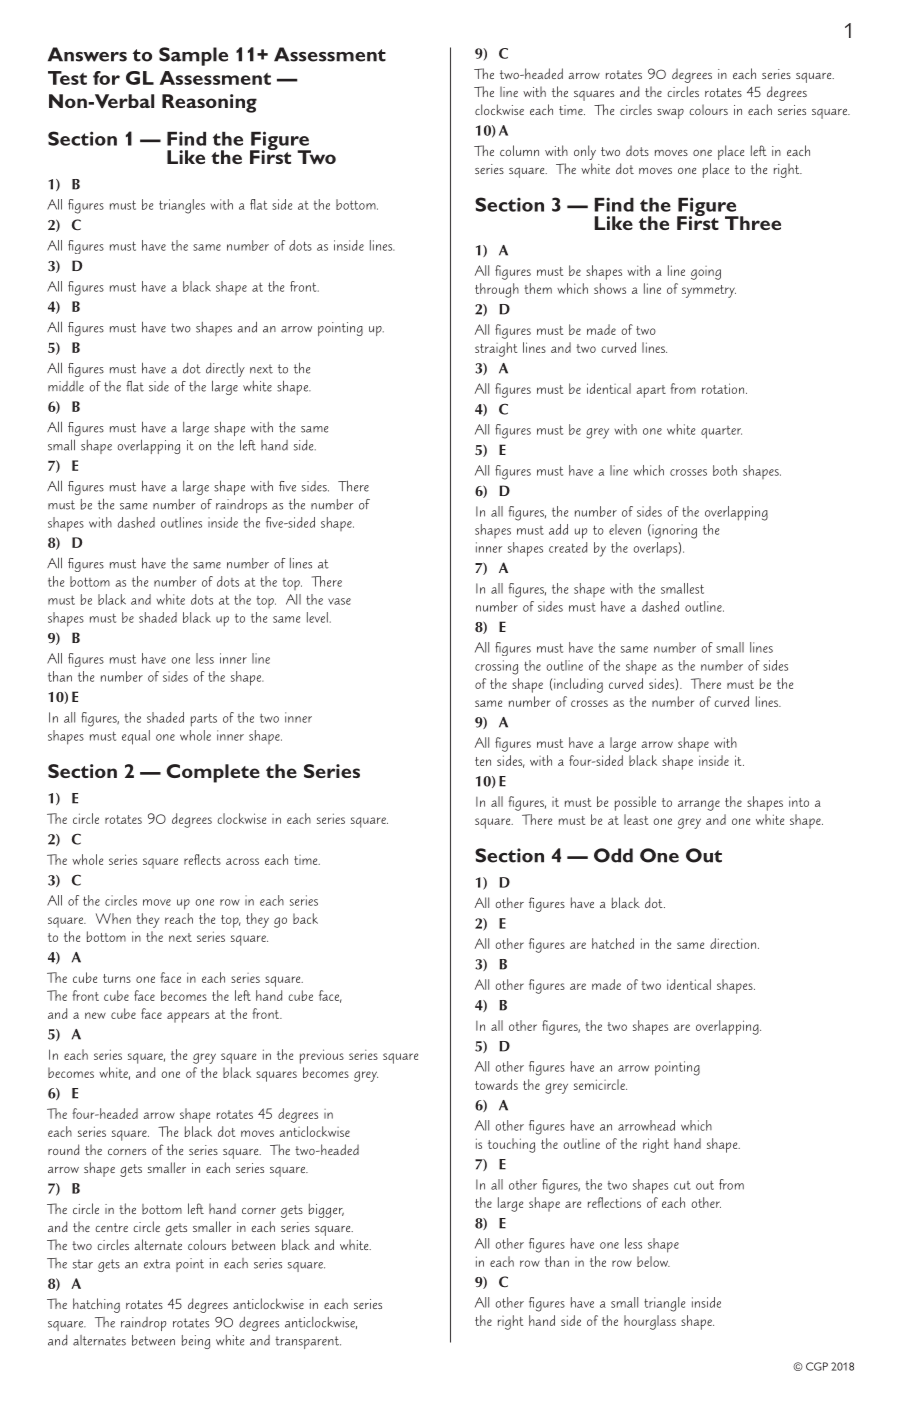 The width and height of the screenshot is (902, 1410). What do you see at coordinates (483, 761) in the screenshot?
I see `ten` at bounding box center [483, 761].
